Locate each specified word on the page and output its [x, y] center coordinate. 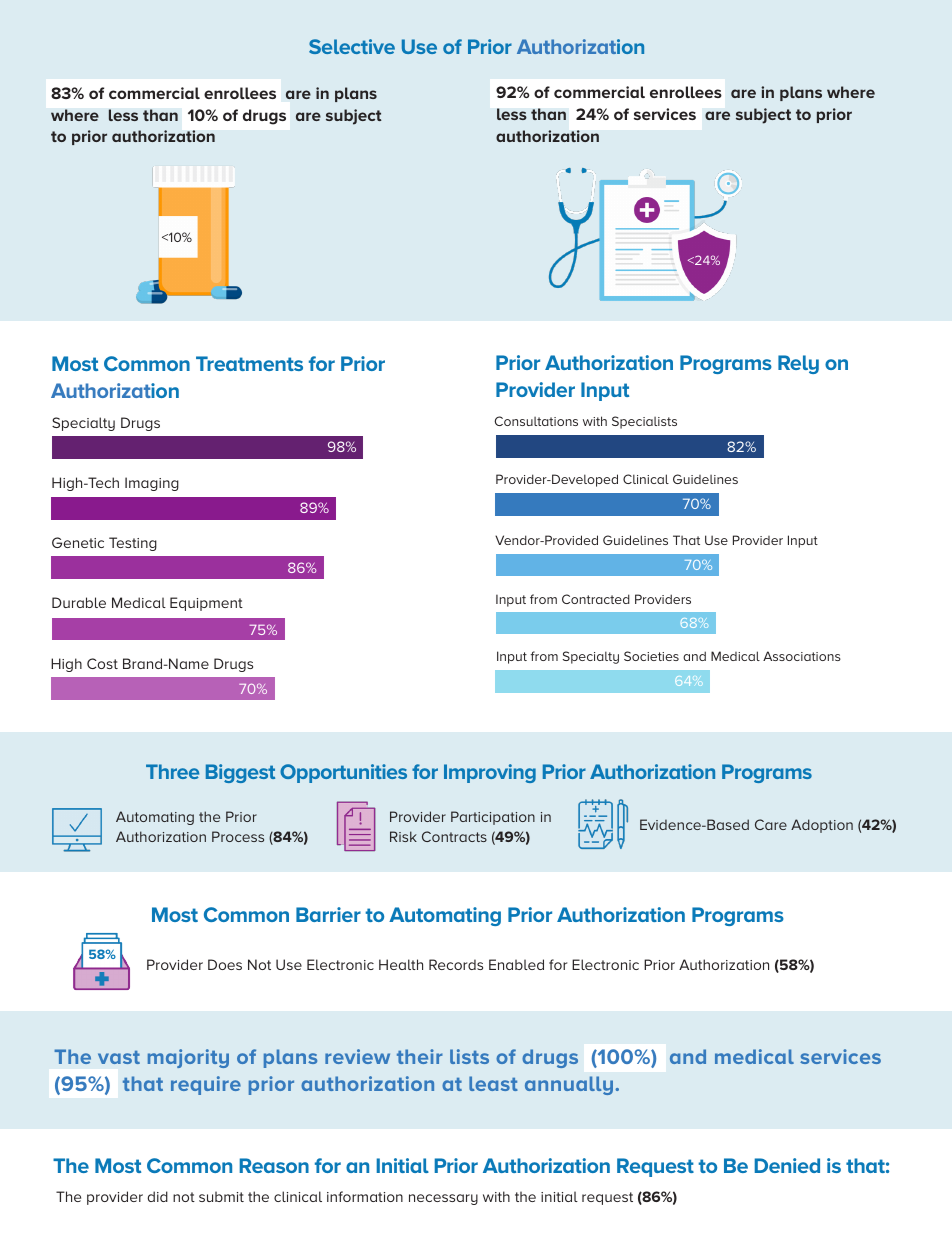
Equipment [206, 604]
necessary [443, 1199]
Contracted [596, 599]
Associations [802, 656]
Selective [352, 46]
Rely [798, 364]
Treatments [249, 363]
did [157, 1196]
